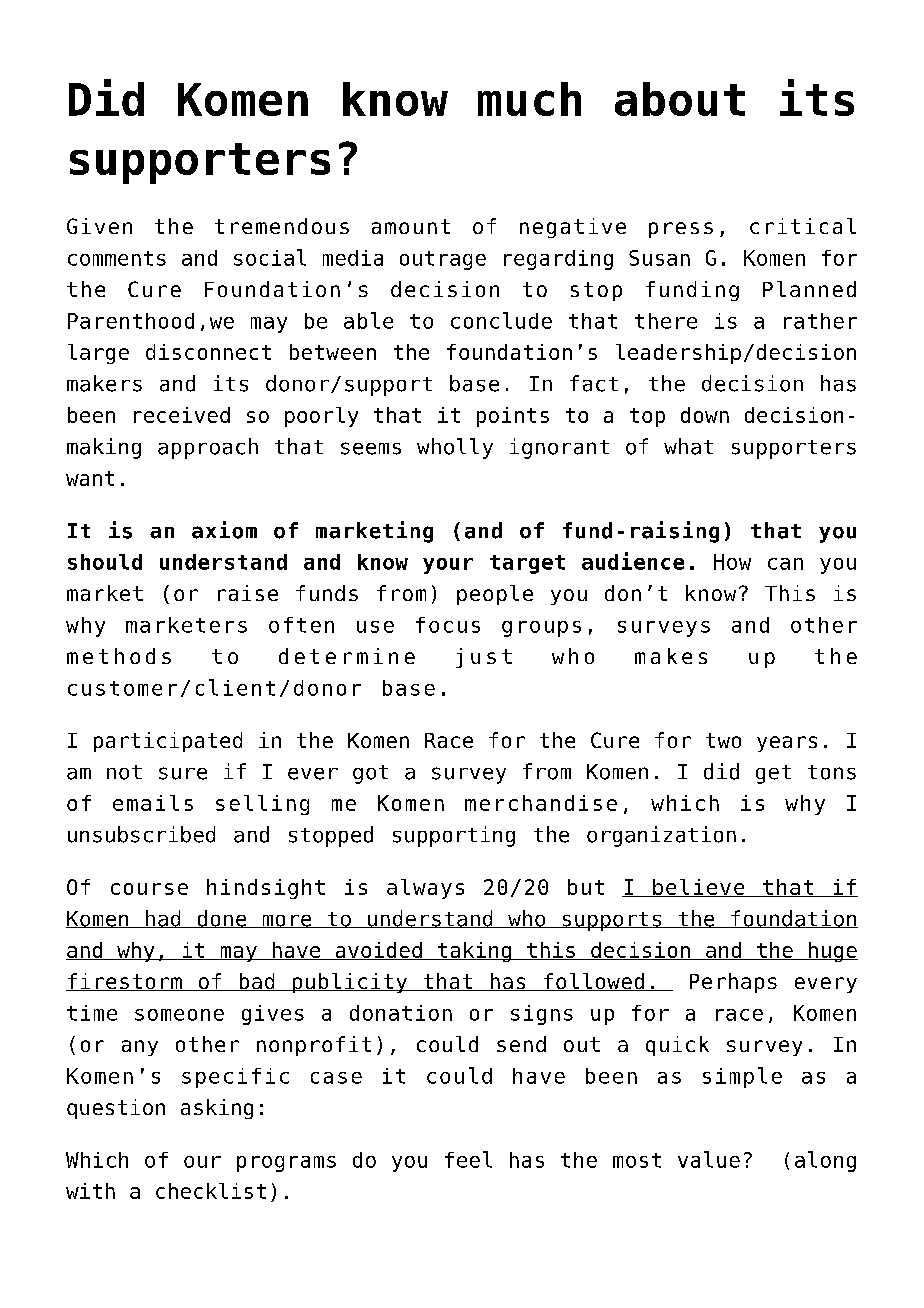  Describe the element at coordinates (661, 836) in the document. I see `organization` at that location.
